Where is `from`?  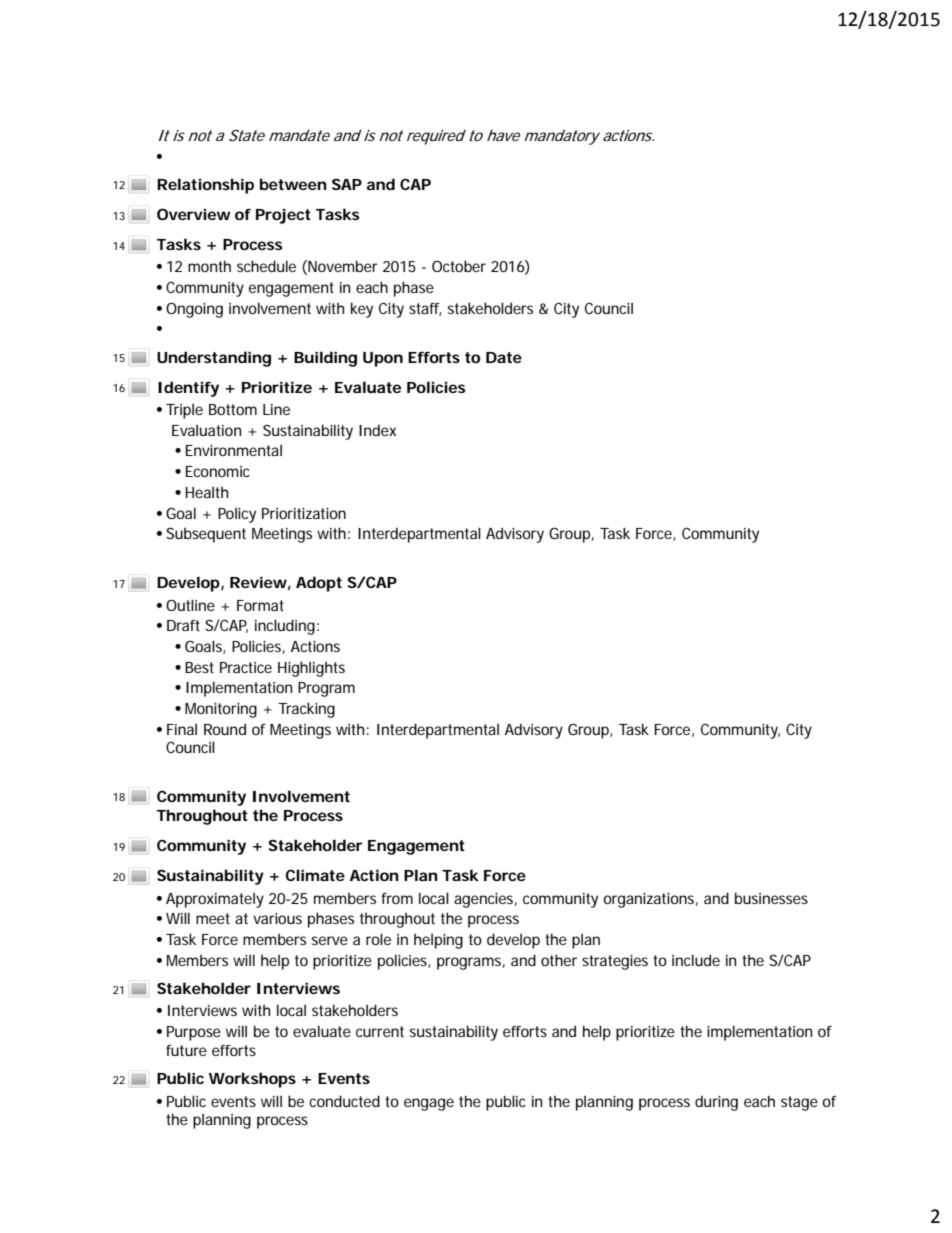
from is located at coordinates (397, 898).
